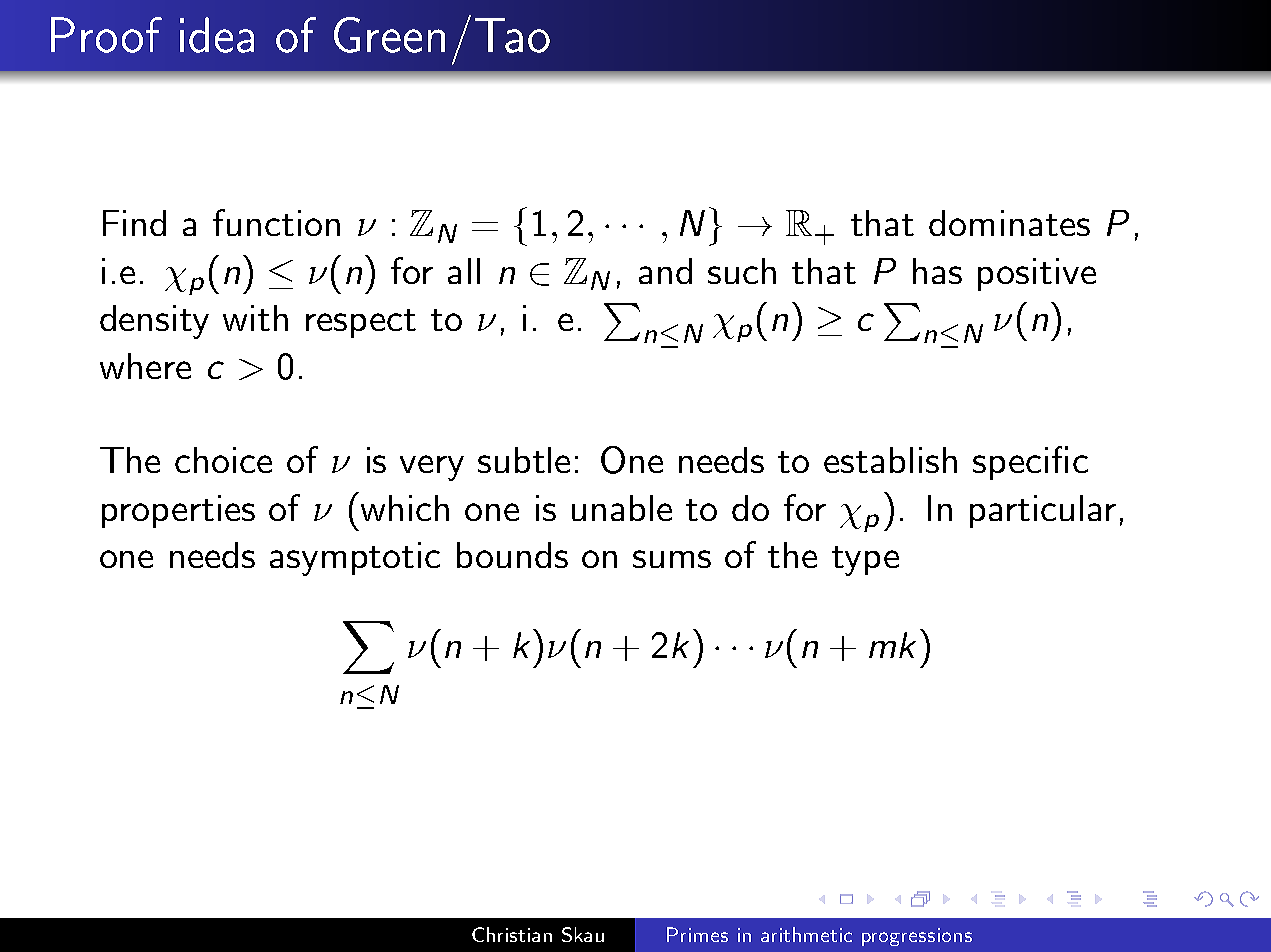 This document has height=952, width=1271. I want to click on all, so click(464, 271).
